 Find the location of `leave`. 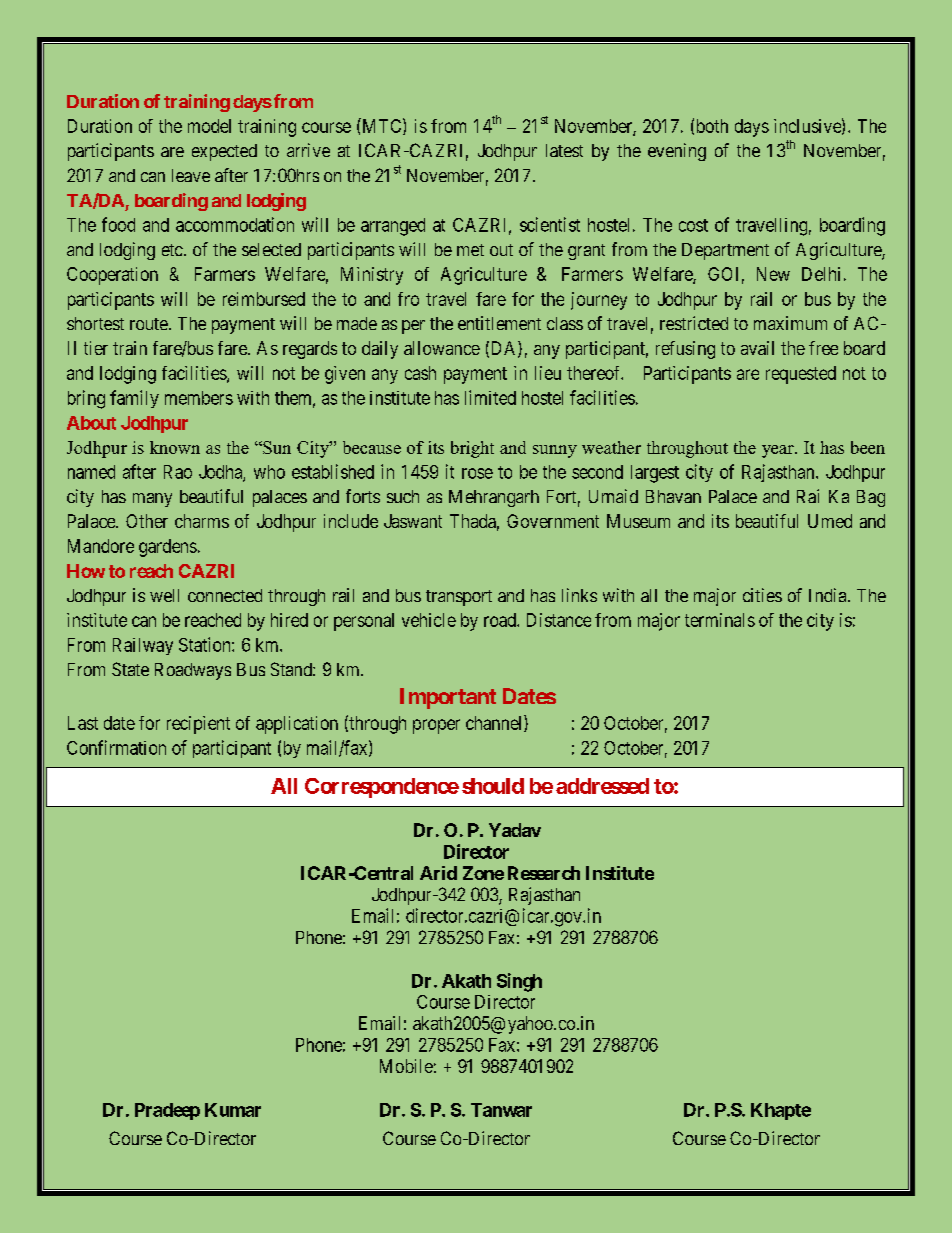

leave is located at coordinates (191, 175).
